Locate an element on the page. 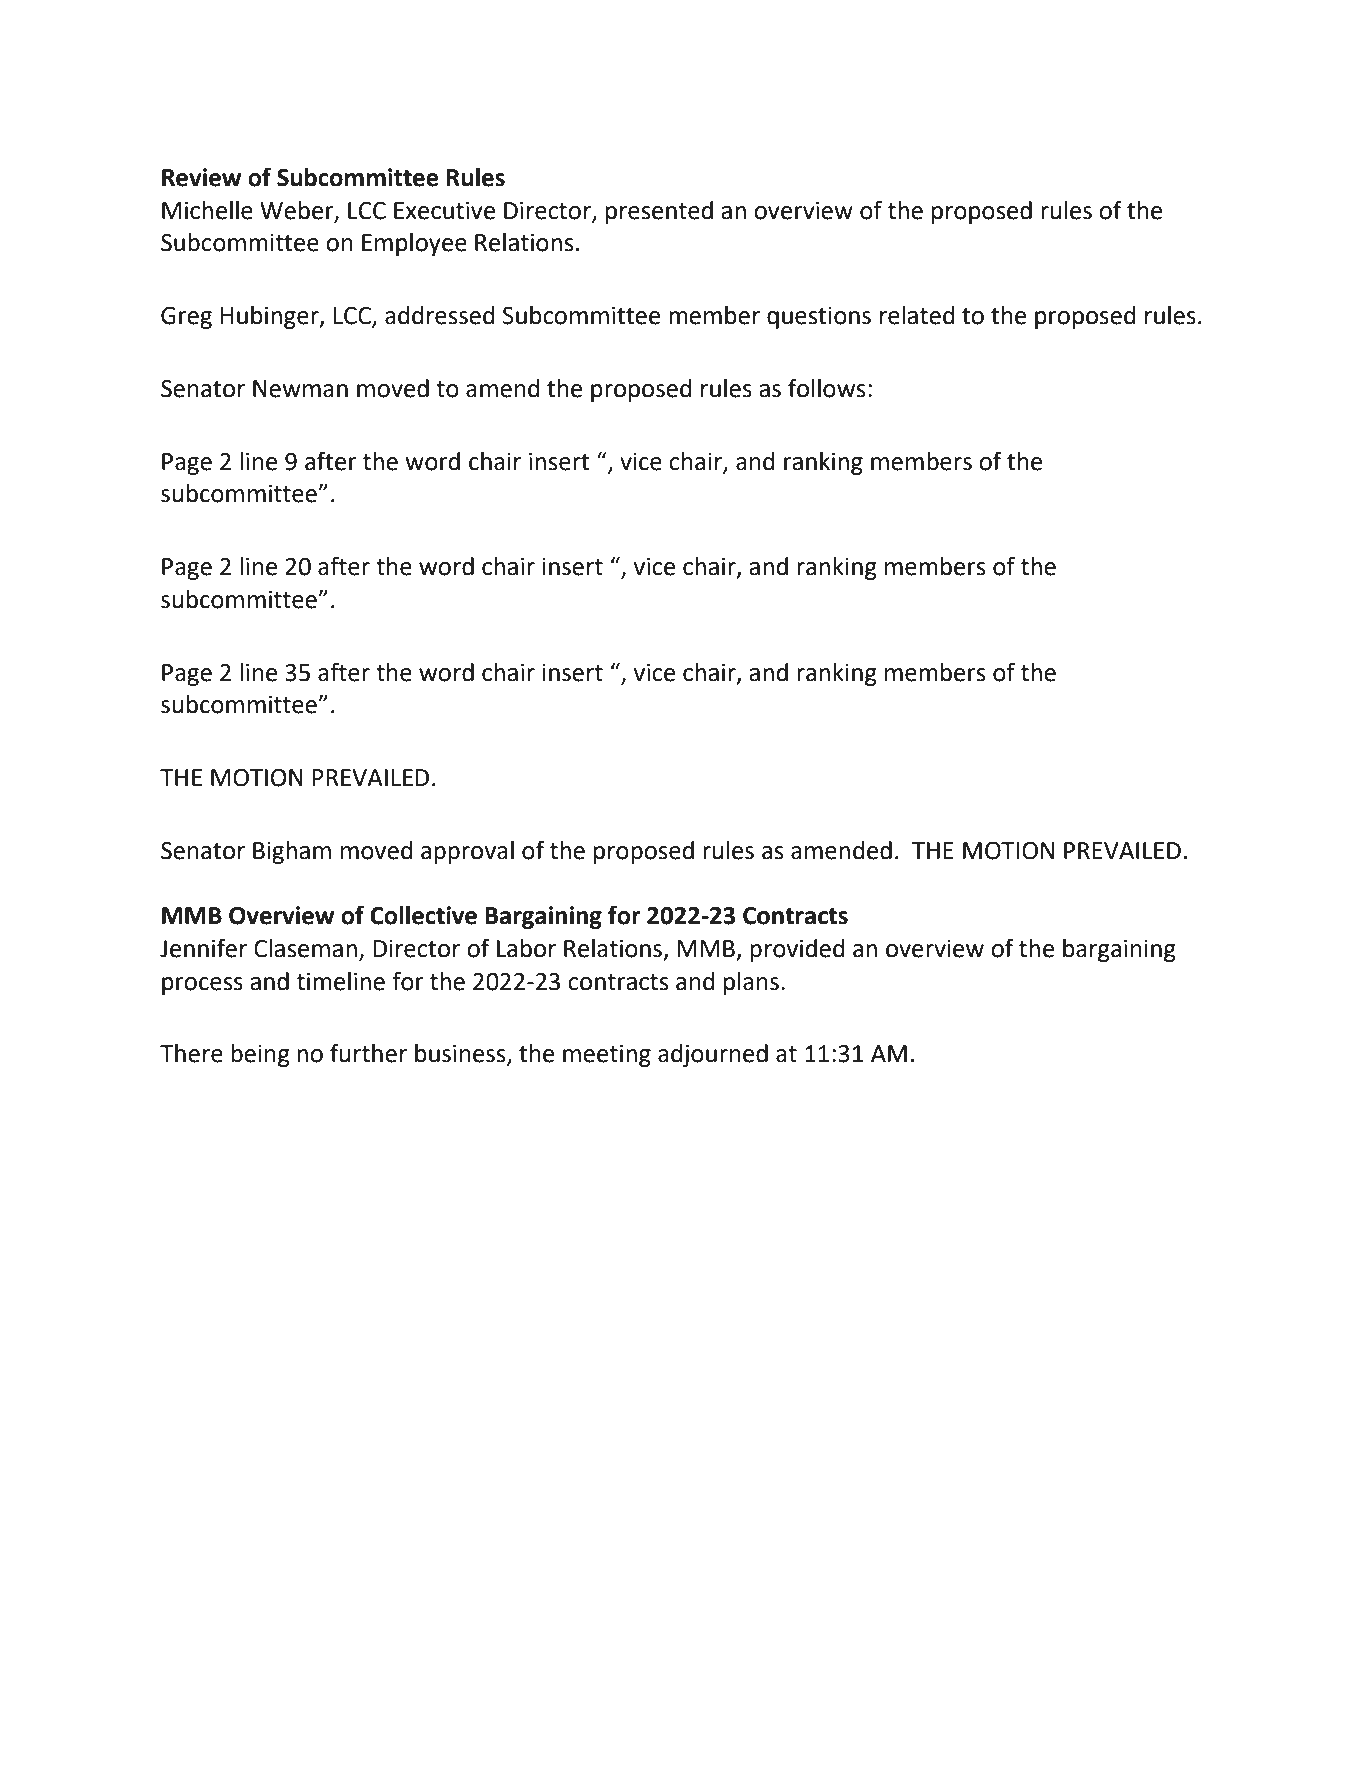 The height and width of the image is (1766, 1365). presented is located at coordinates (659, 212).
